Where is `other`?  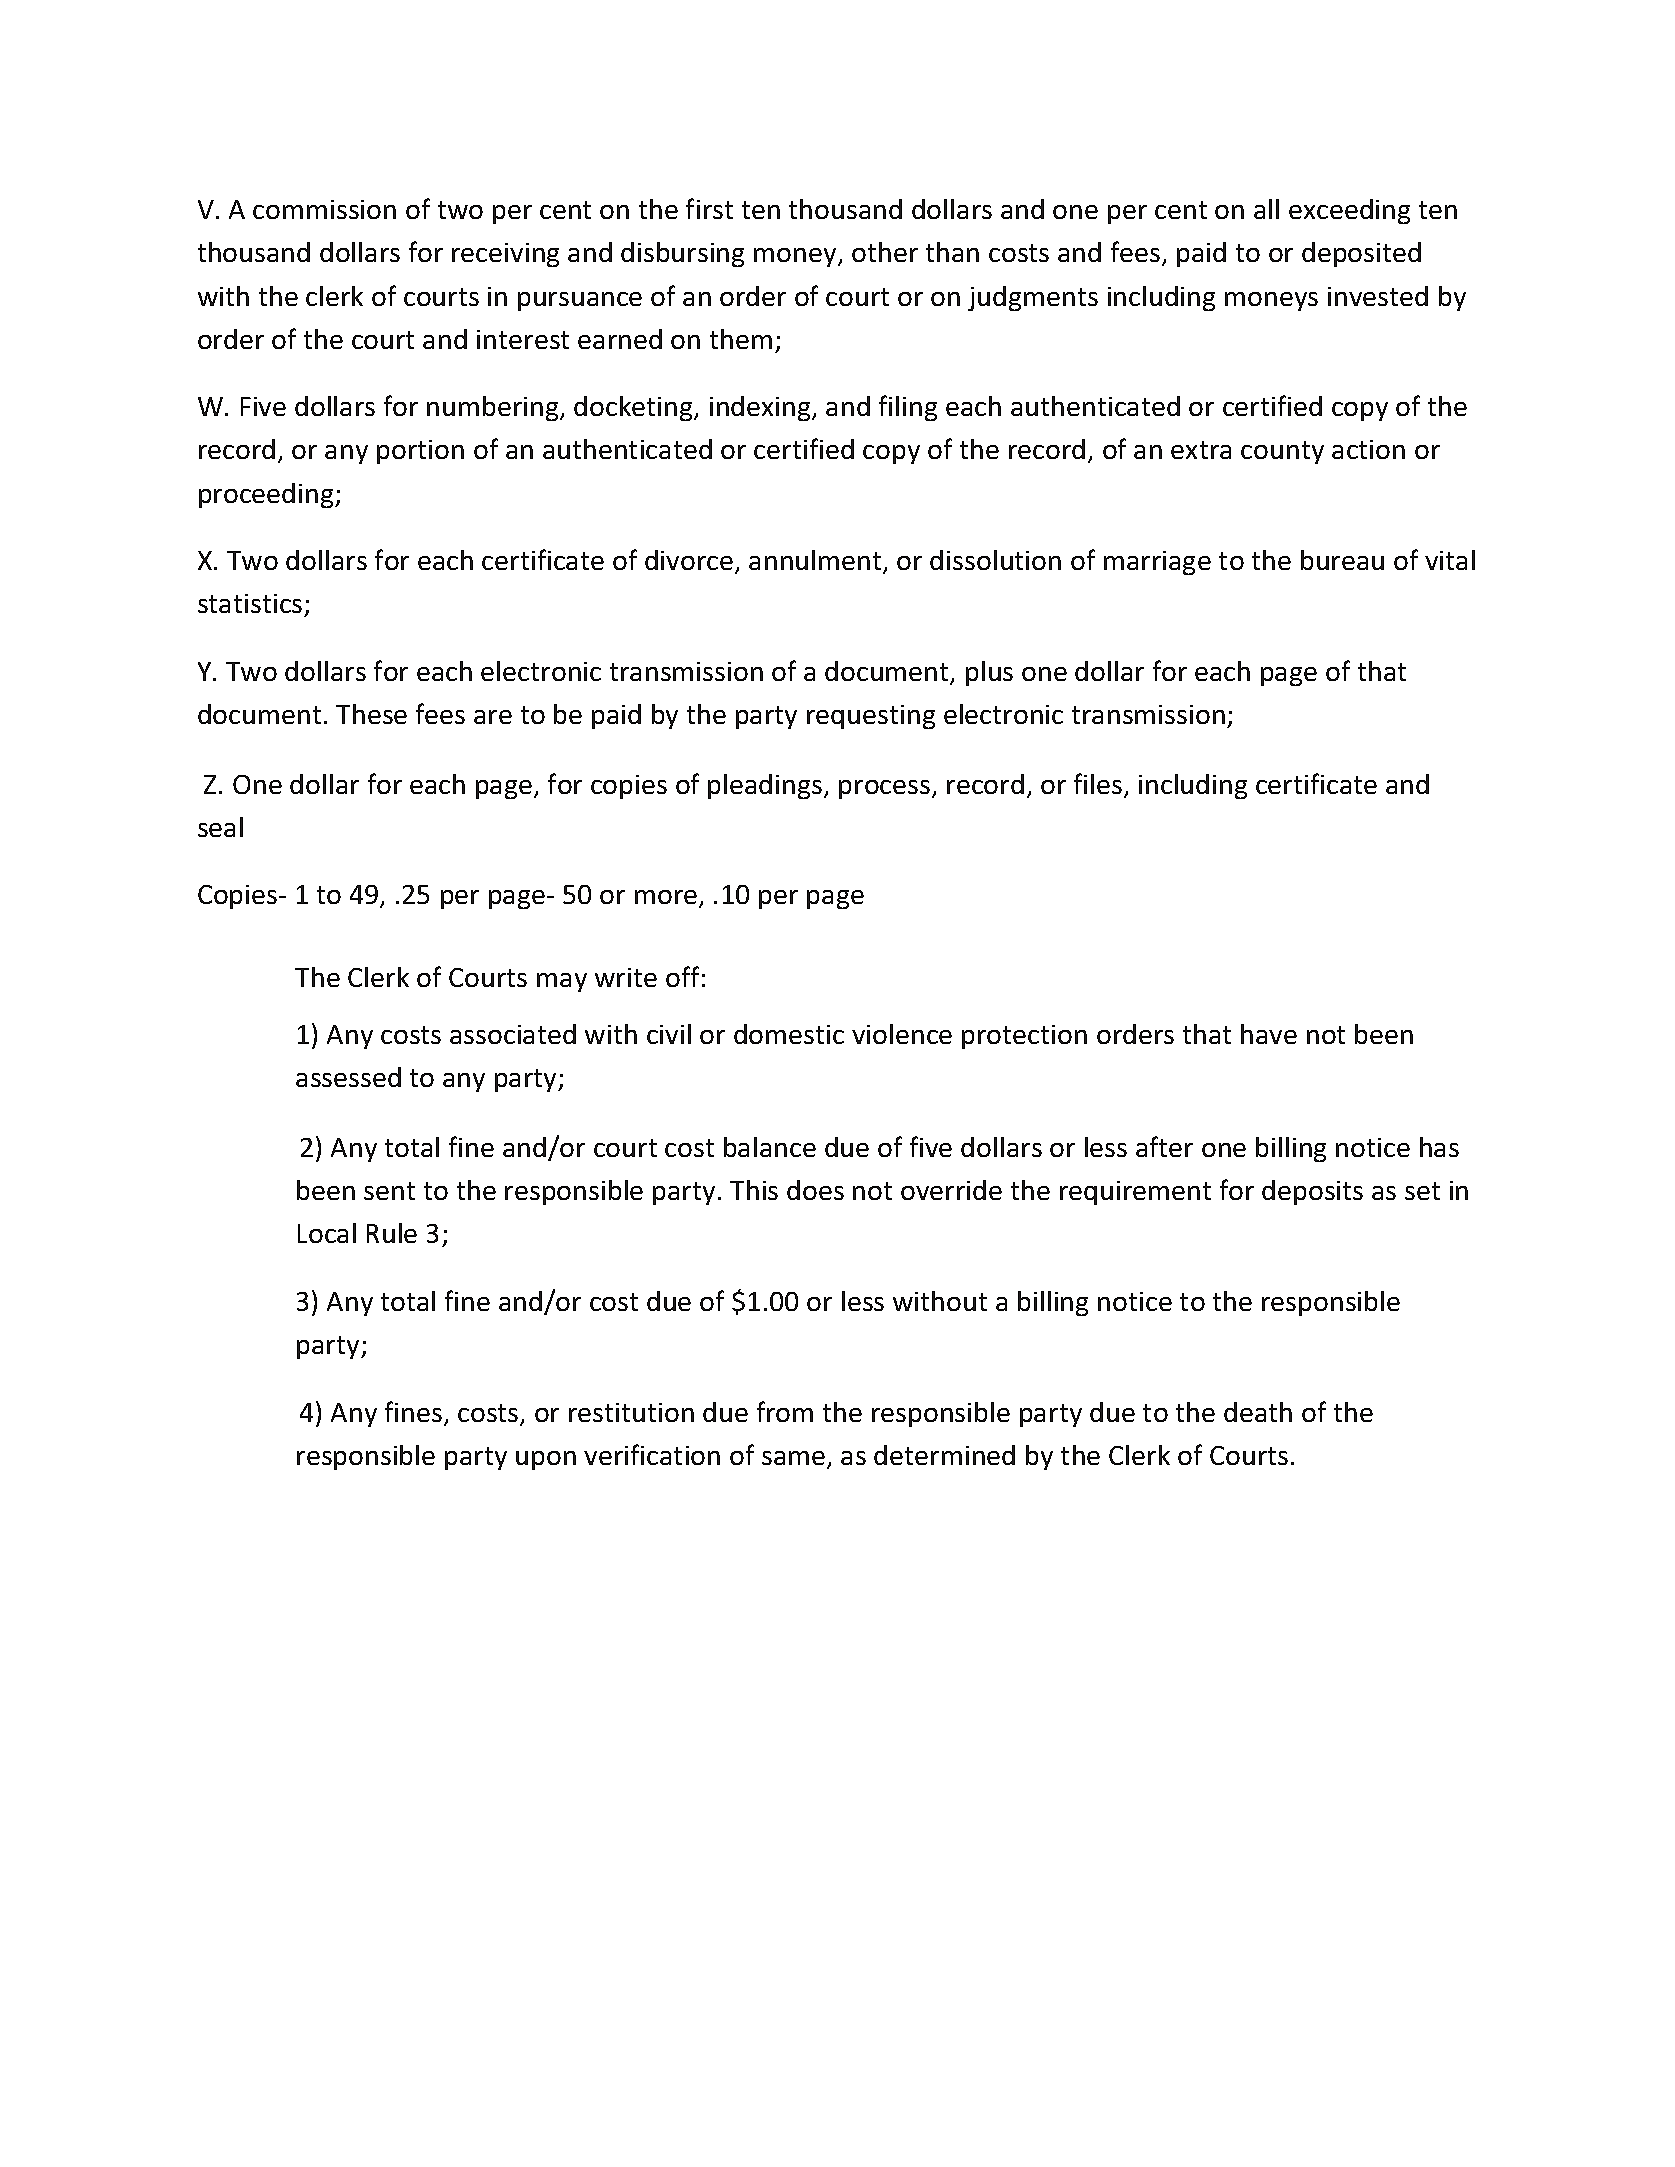 other is located at coordinates (885, 252).
